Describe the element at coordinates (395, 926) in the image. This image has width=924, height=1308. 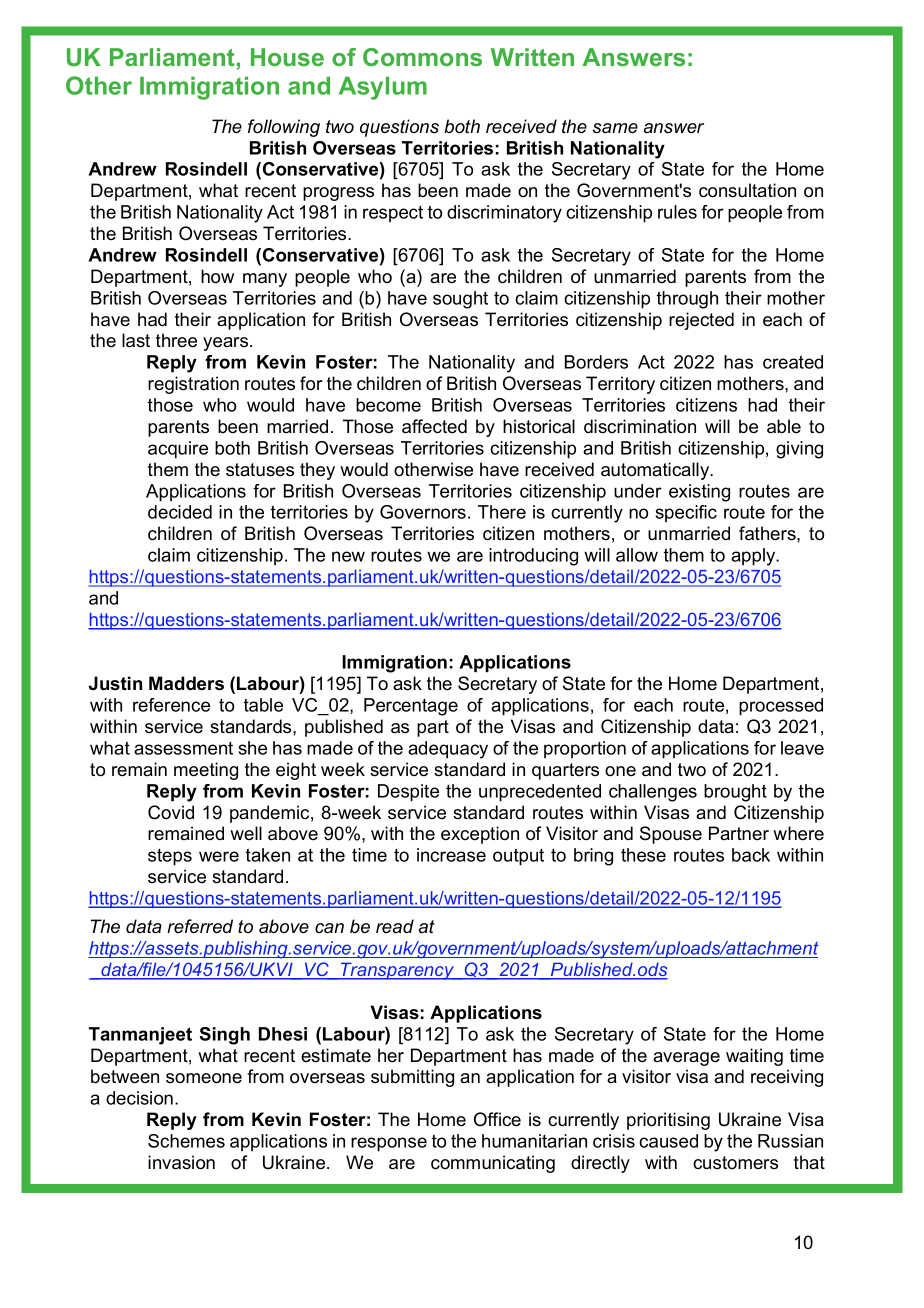
I see `read` at that location.
